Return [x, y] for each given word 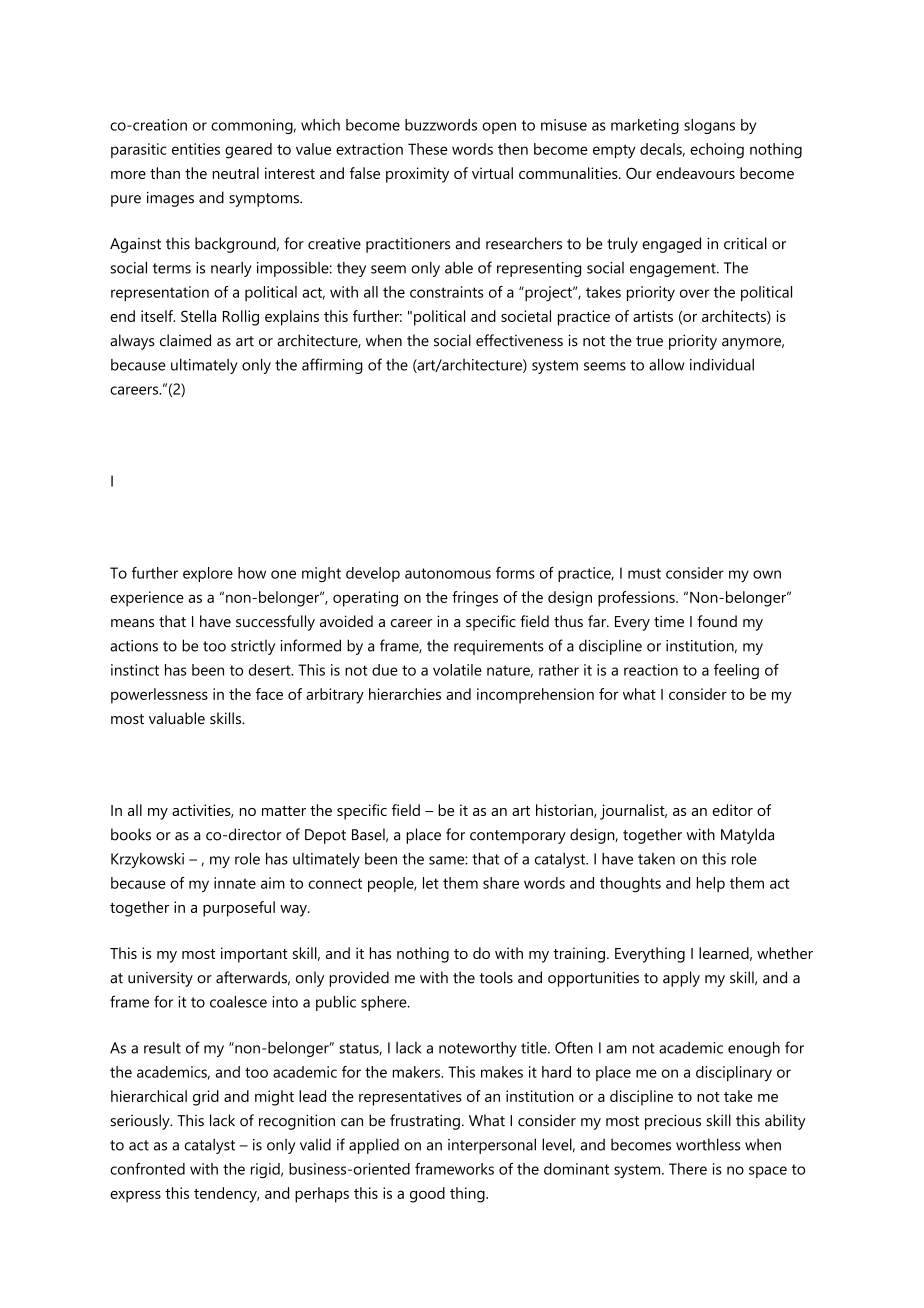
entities [196, 149]
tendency [226, 1195]
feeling [736, 671]
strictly [253, 647]
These [428, 149]
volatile [457, 670]
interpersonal [492, 1146]
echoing [717, 151]
